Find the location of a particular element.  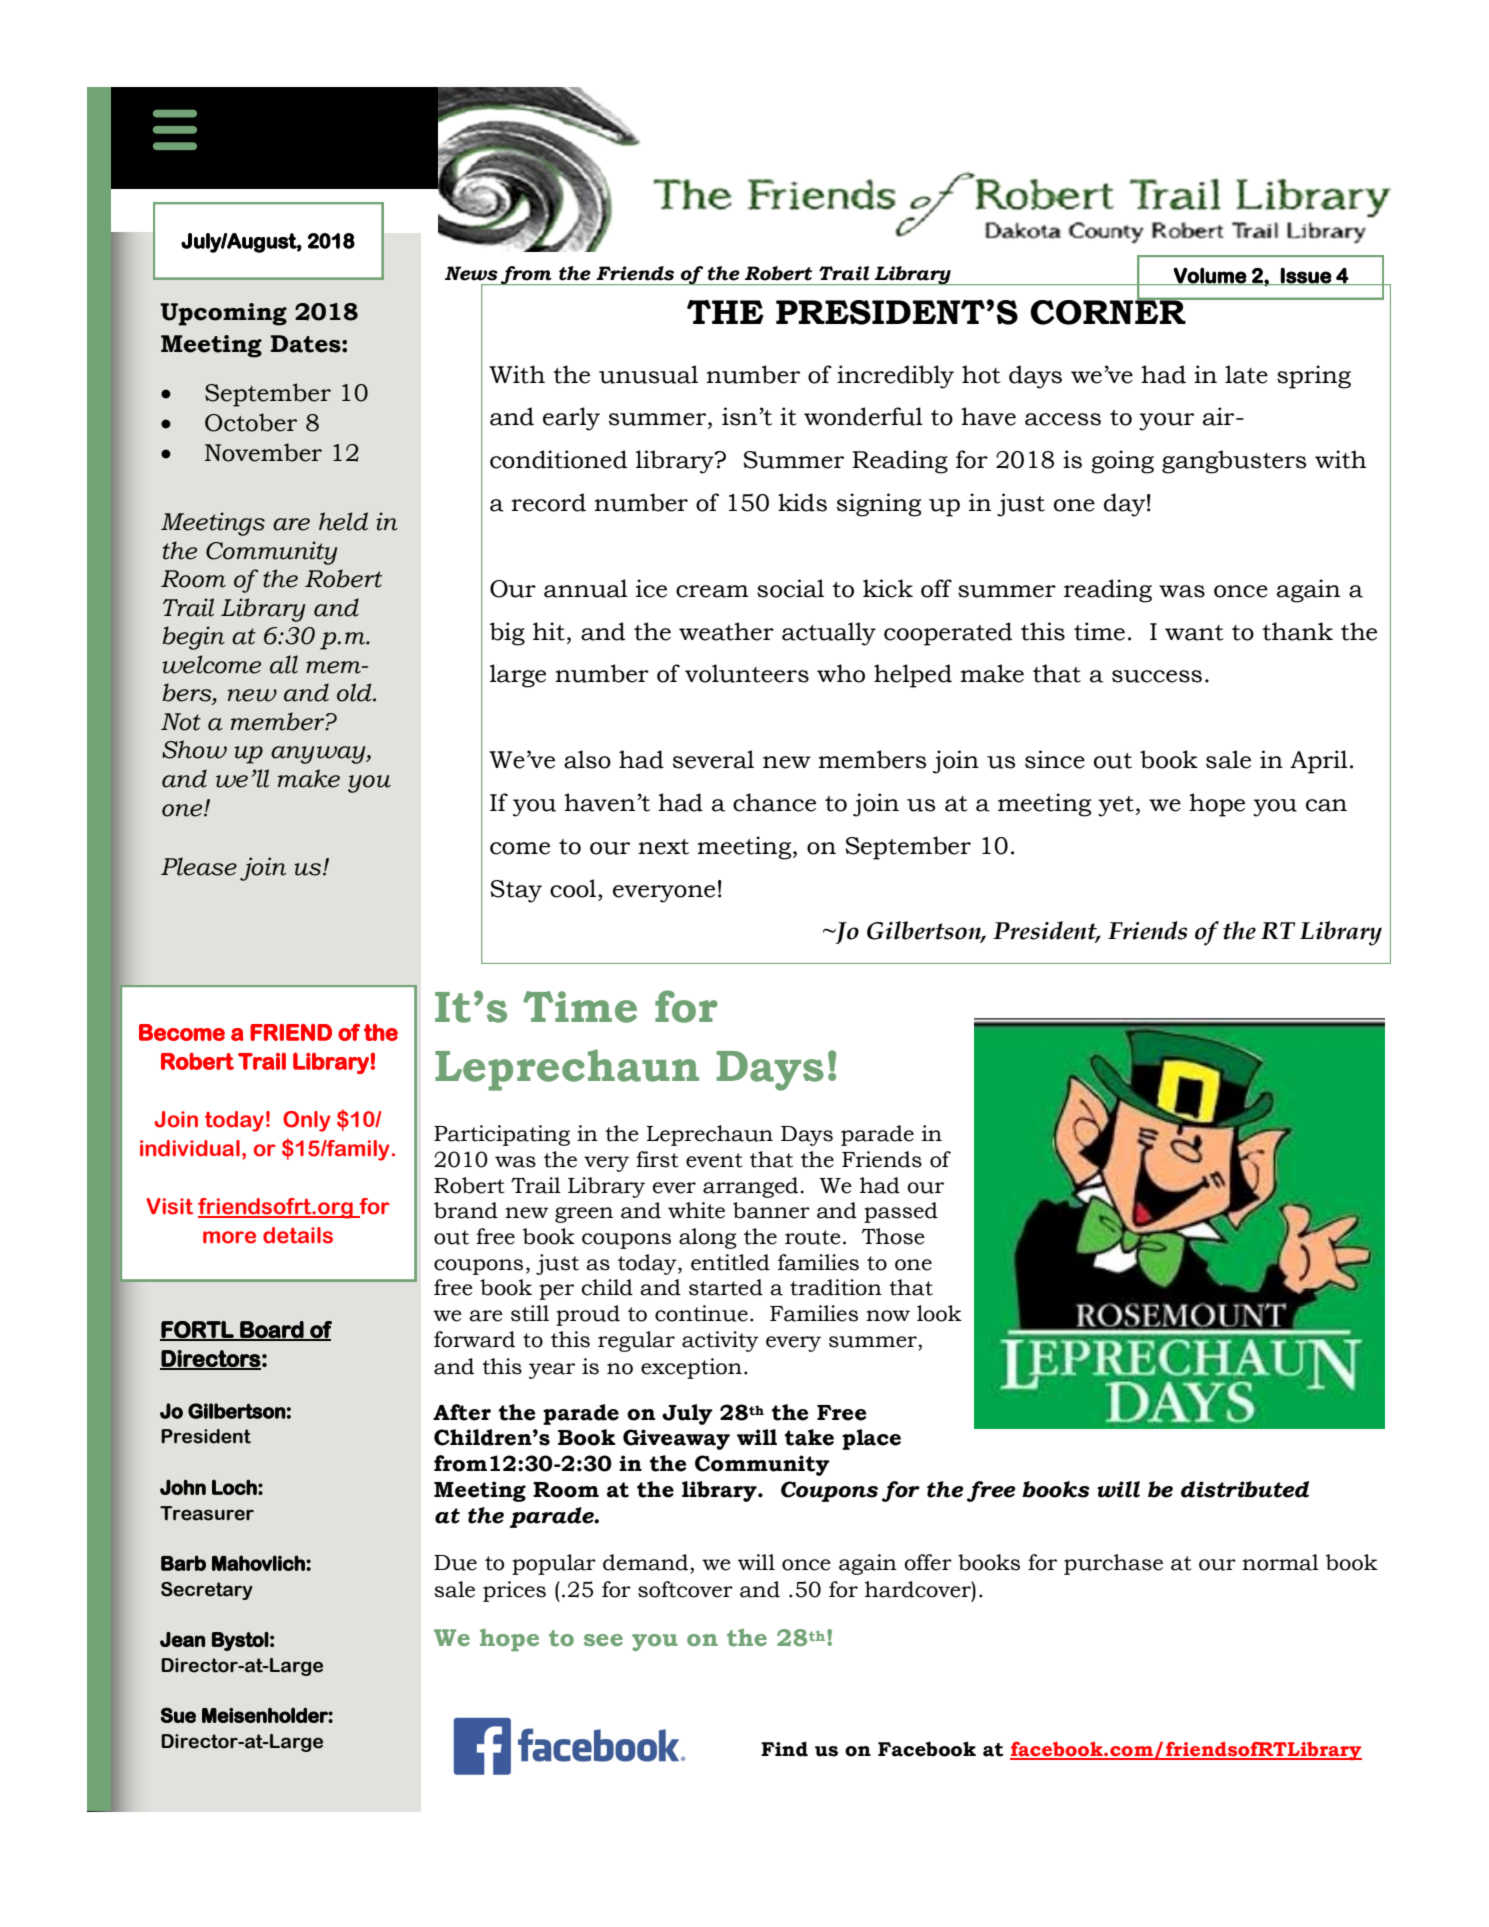

Show is located at coordinates (194, 749).
